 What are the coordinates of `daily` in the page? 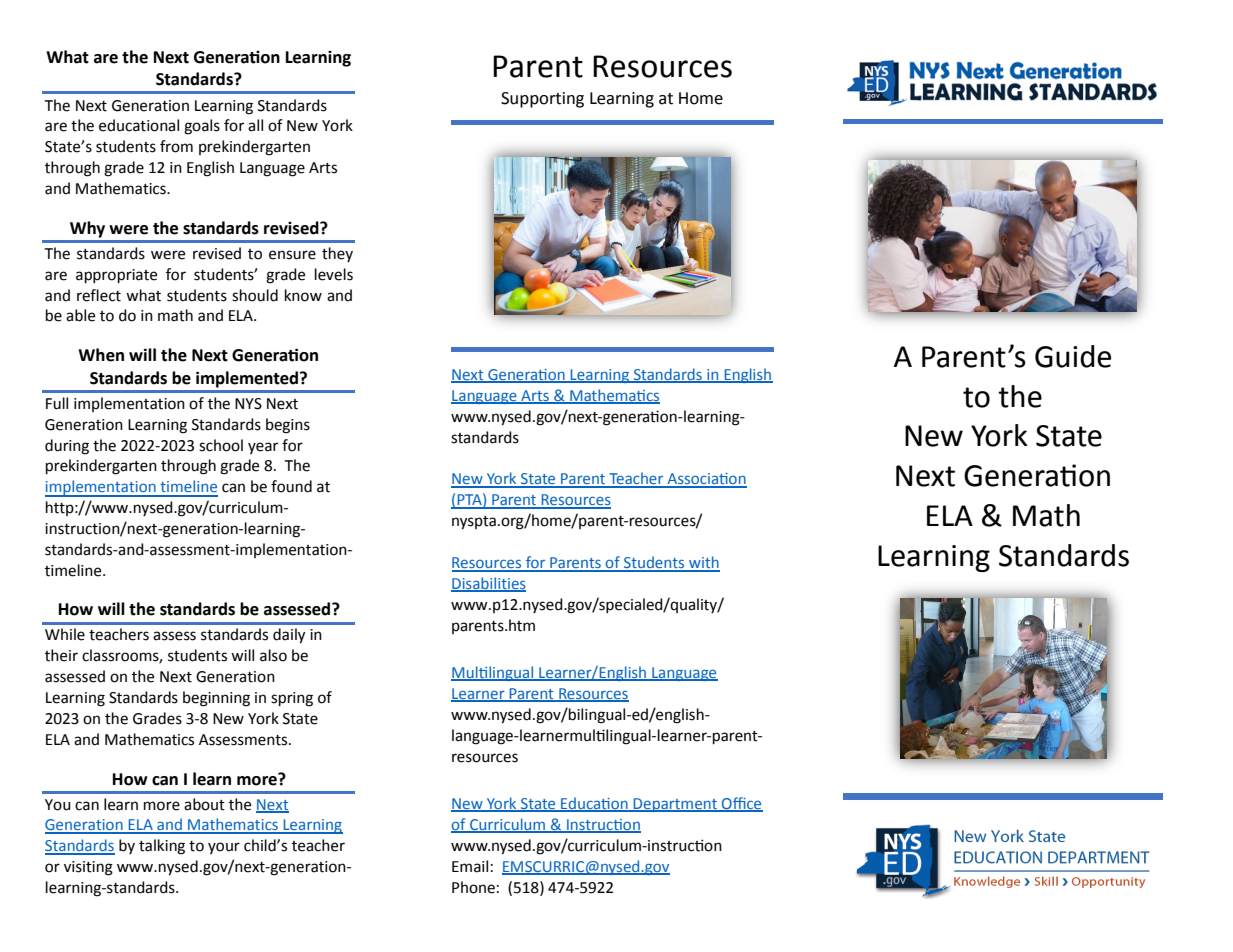 It's located at (289, 636).
